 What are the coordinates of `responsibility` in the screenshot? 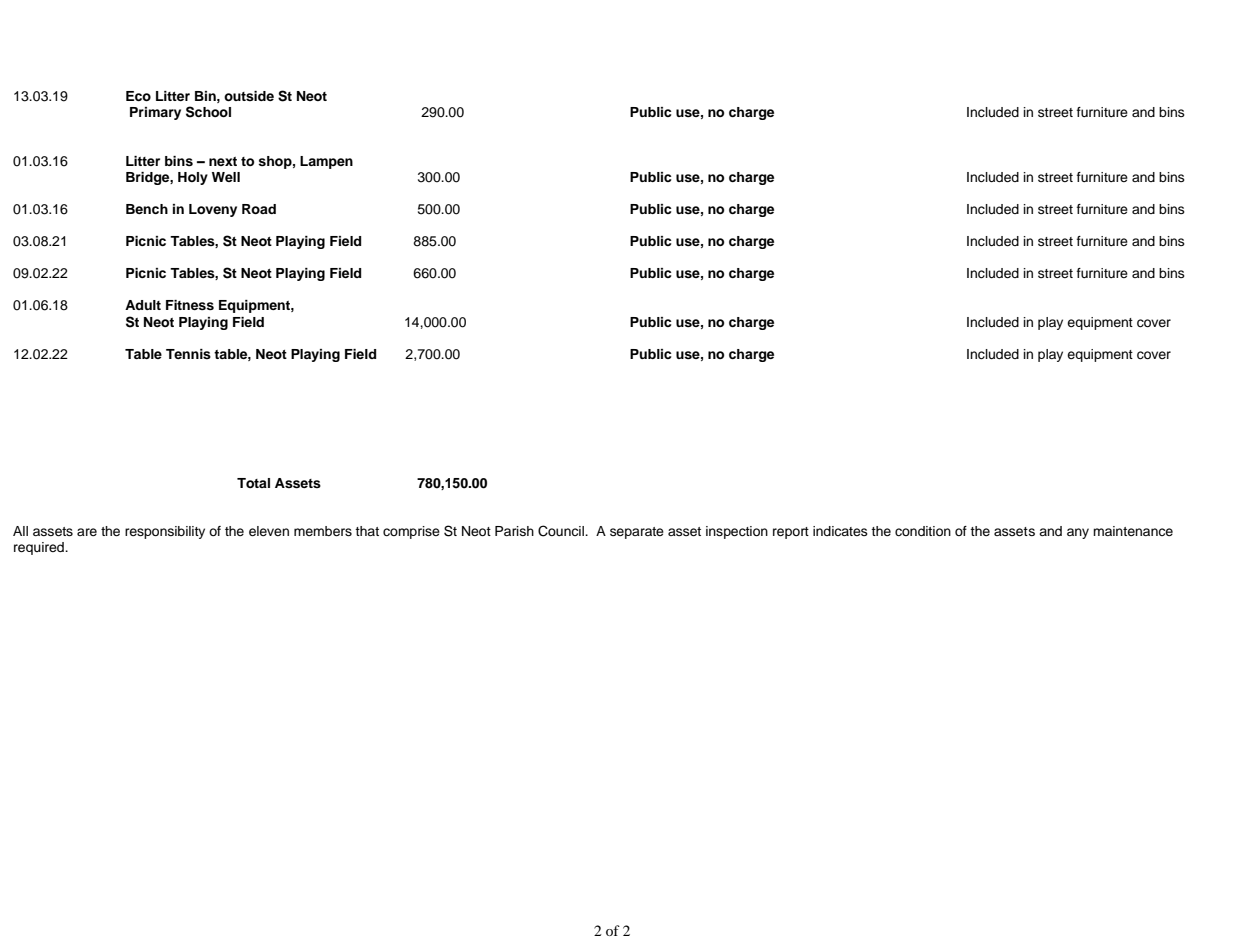 It's located at (165, 532).
